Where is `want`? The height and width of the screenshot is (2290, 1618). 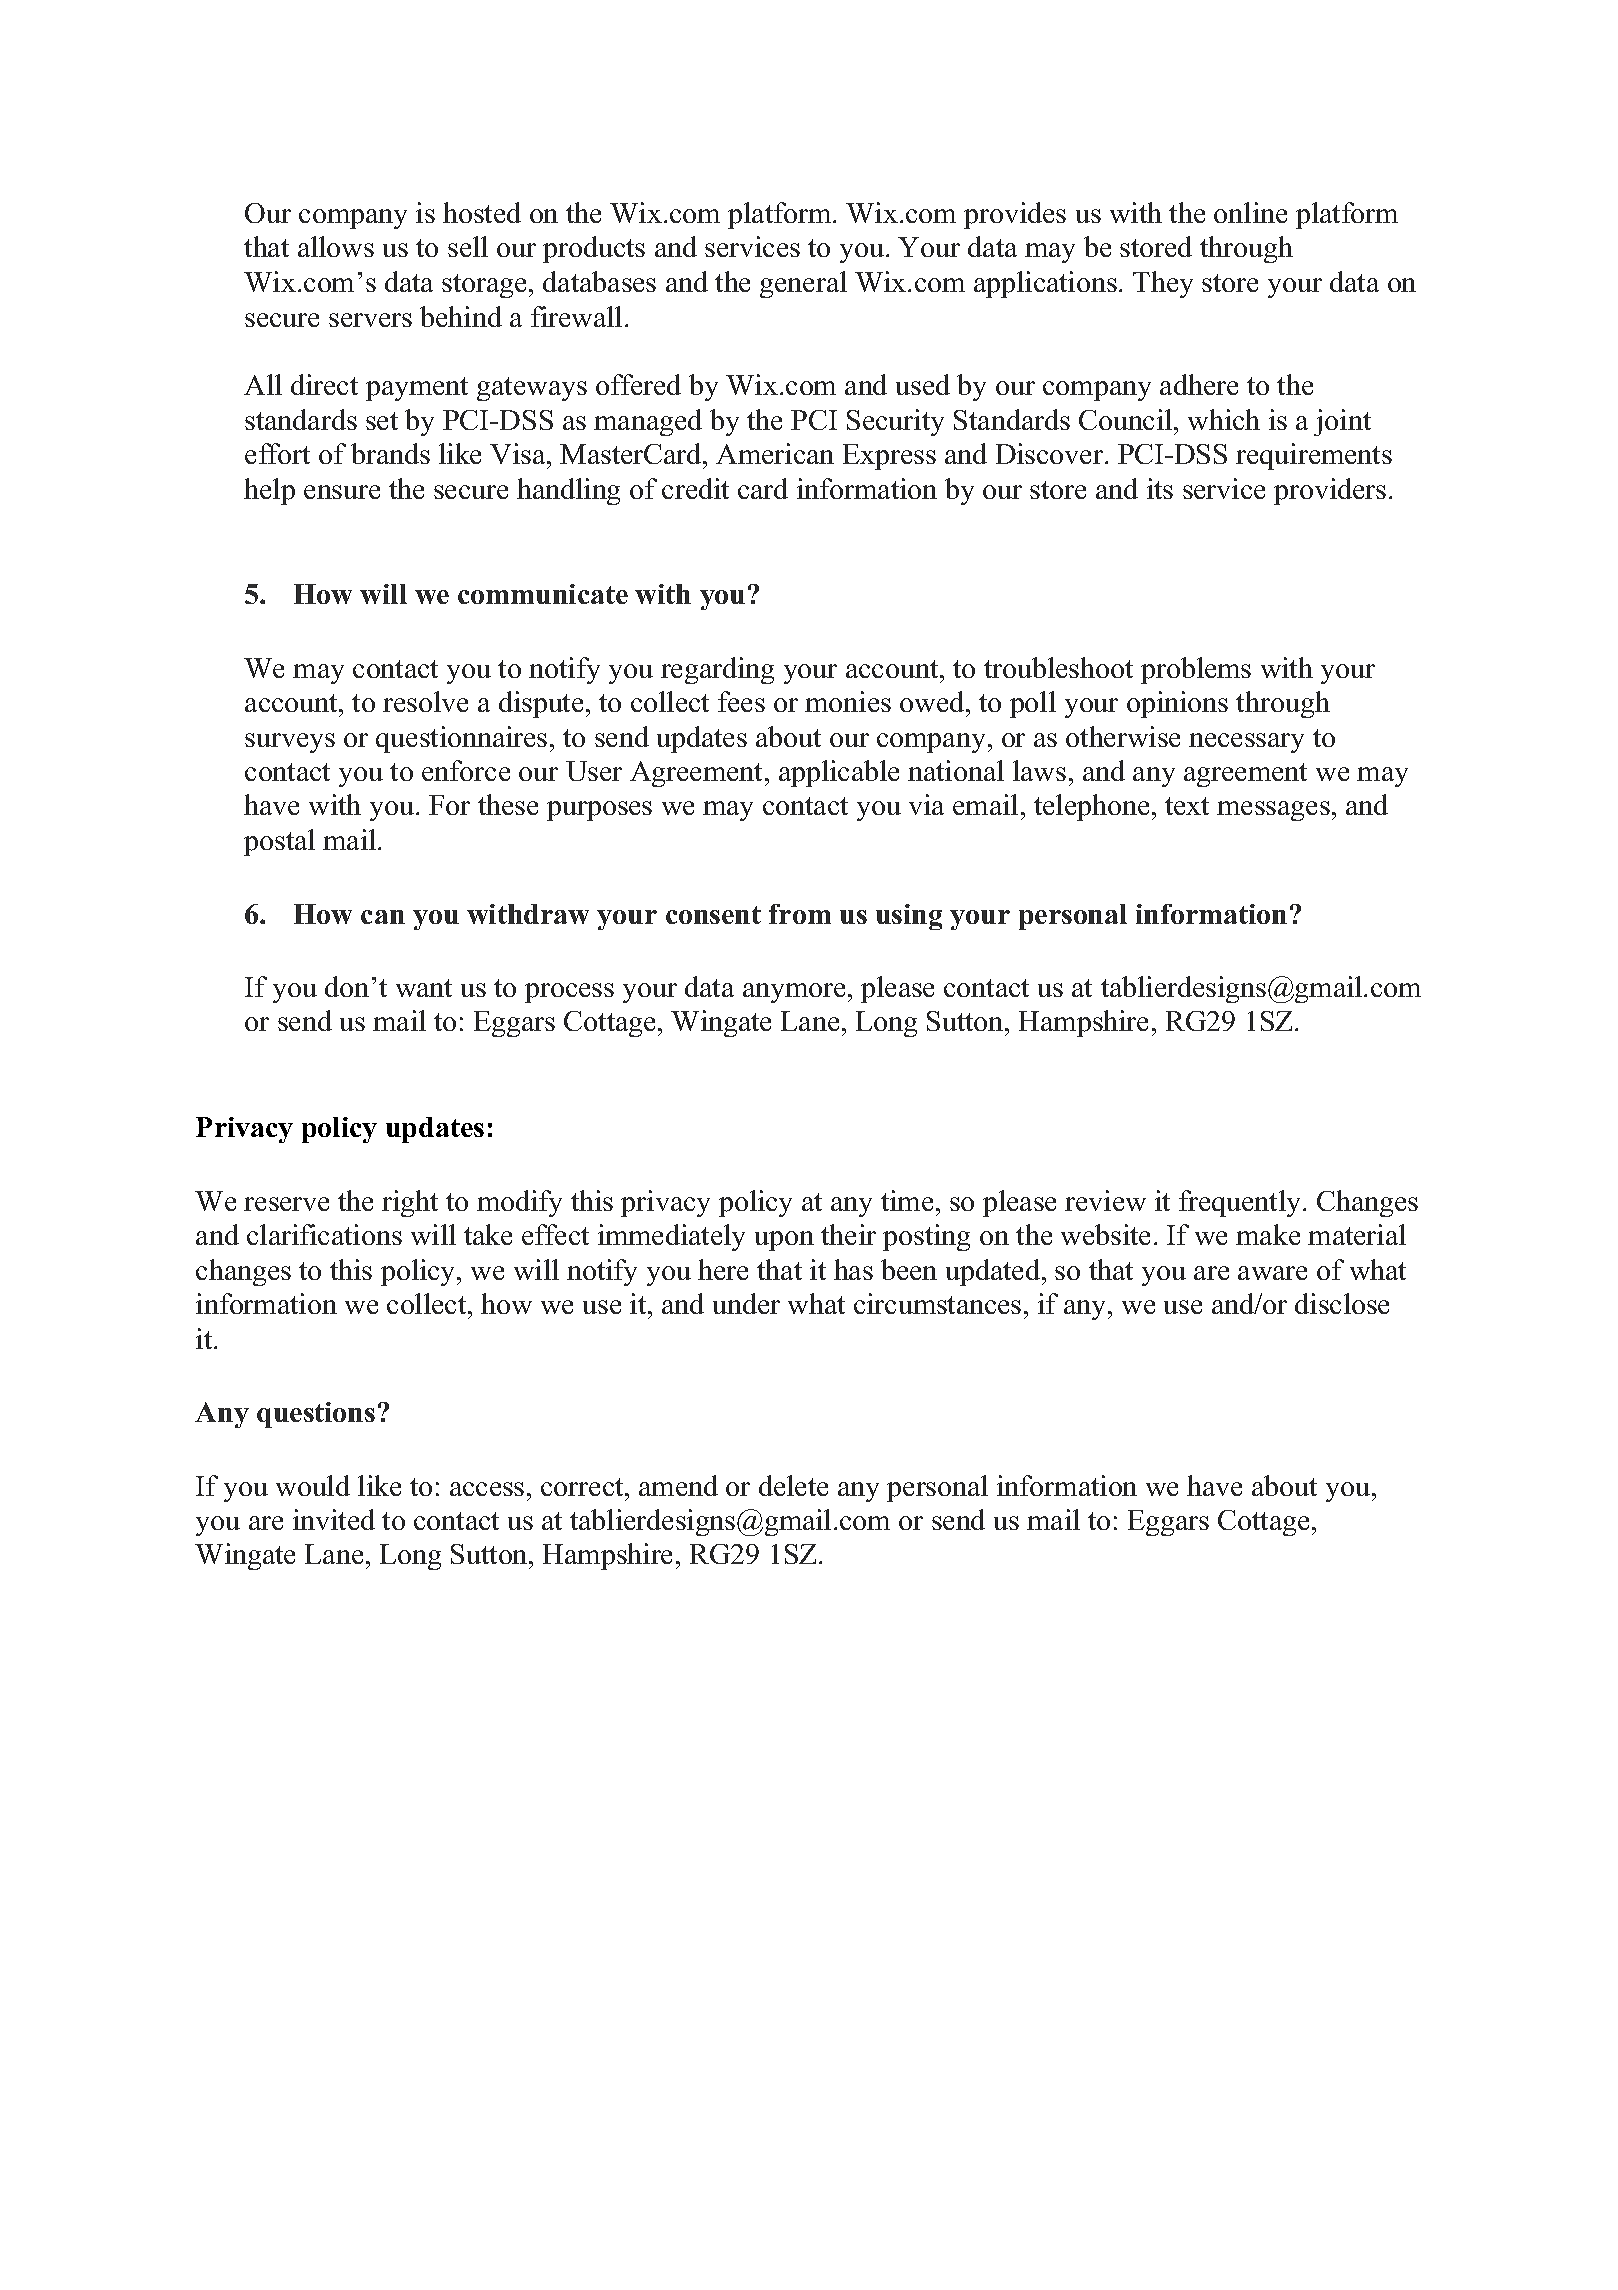
want is located at coordinates (424, 988).
